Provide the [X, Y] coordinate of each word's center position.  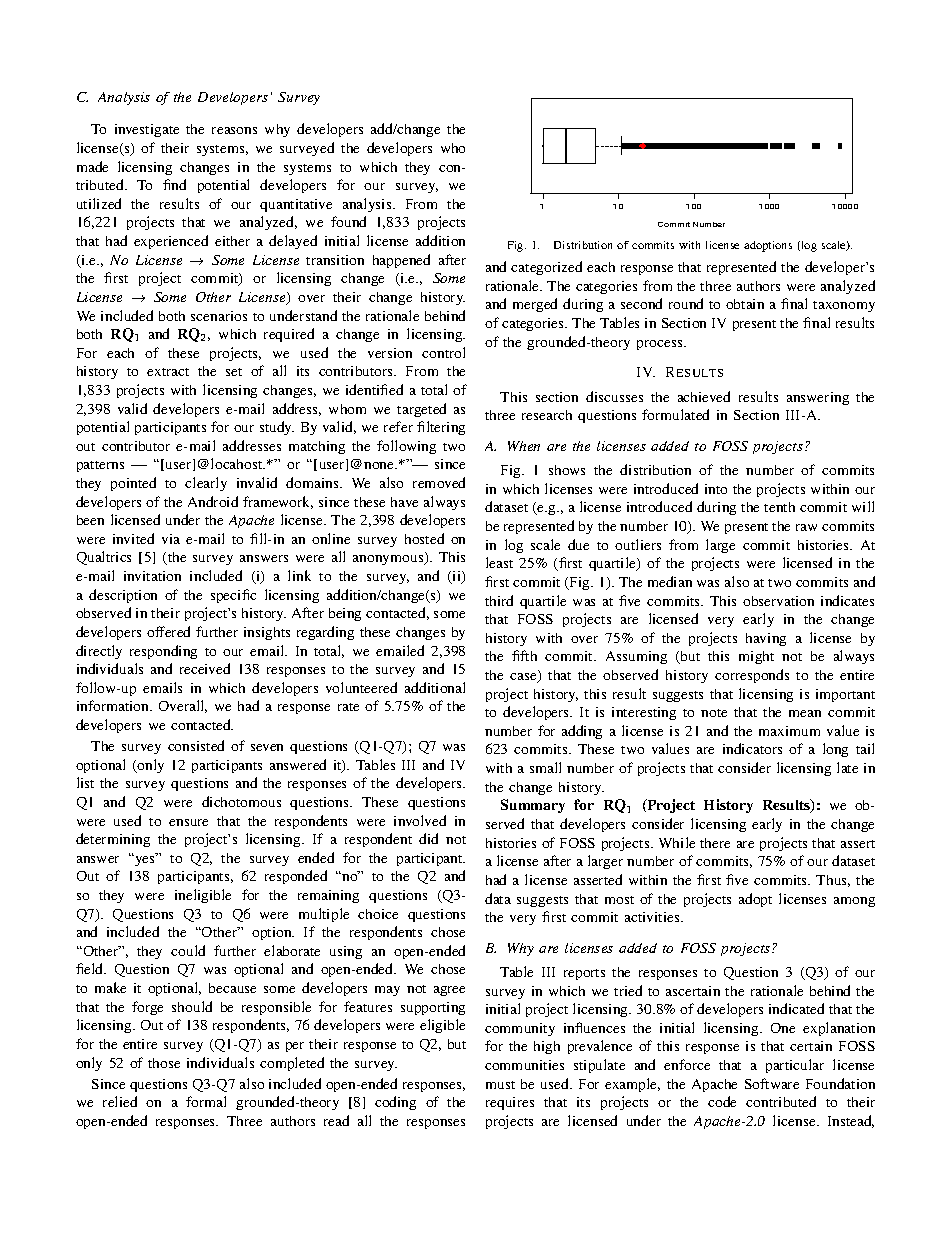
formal [206, 1101]
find [174, 184]
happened [401, 261]
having [766, 639]
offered [168, 631]
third [499, 600]
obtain [745, 304]
